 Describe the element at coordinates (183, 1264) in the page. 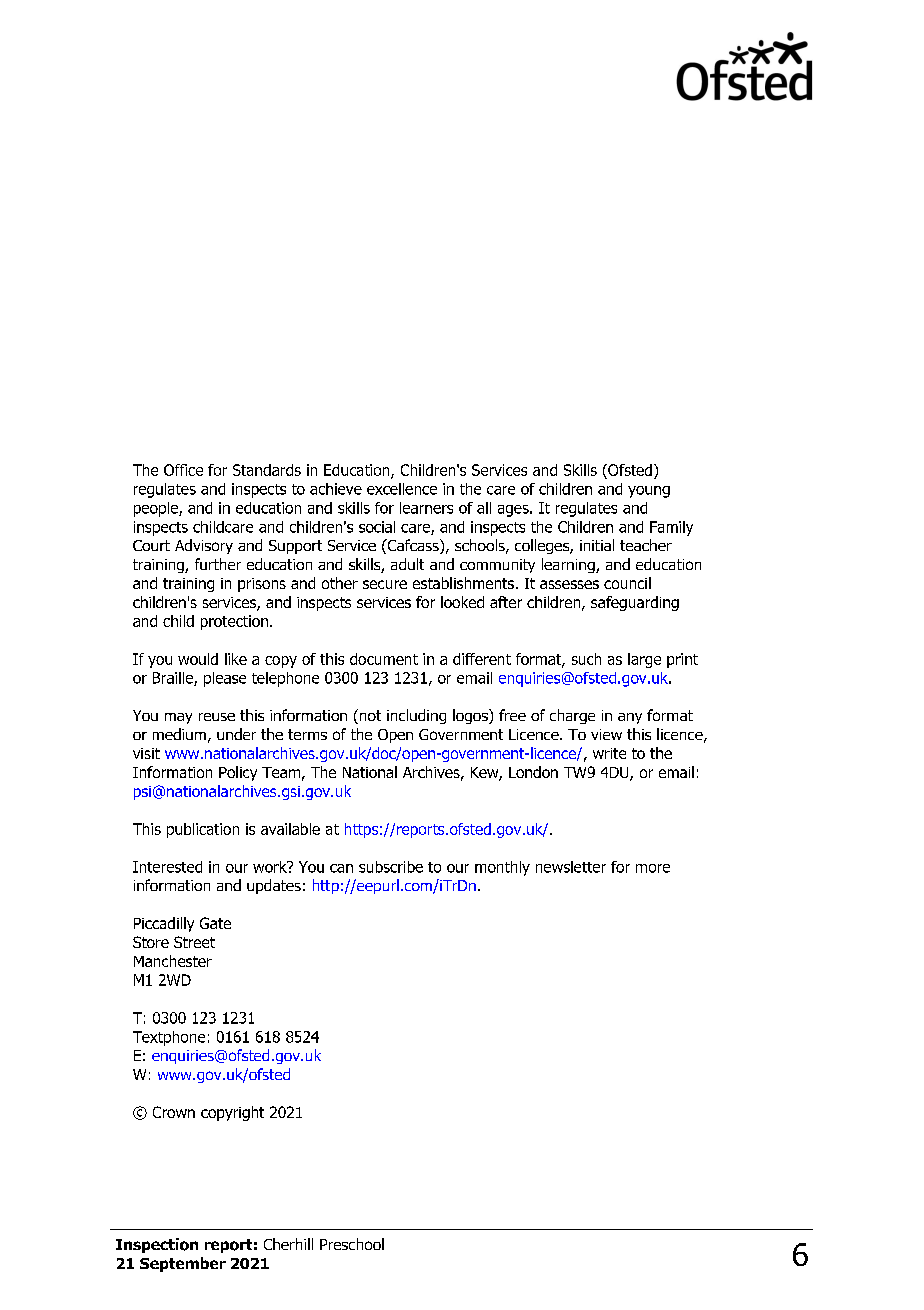

I see `September` at that location.
